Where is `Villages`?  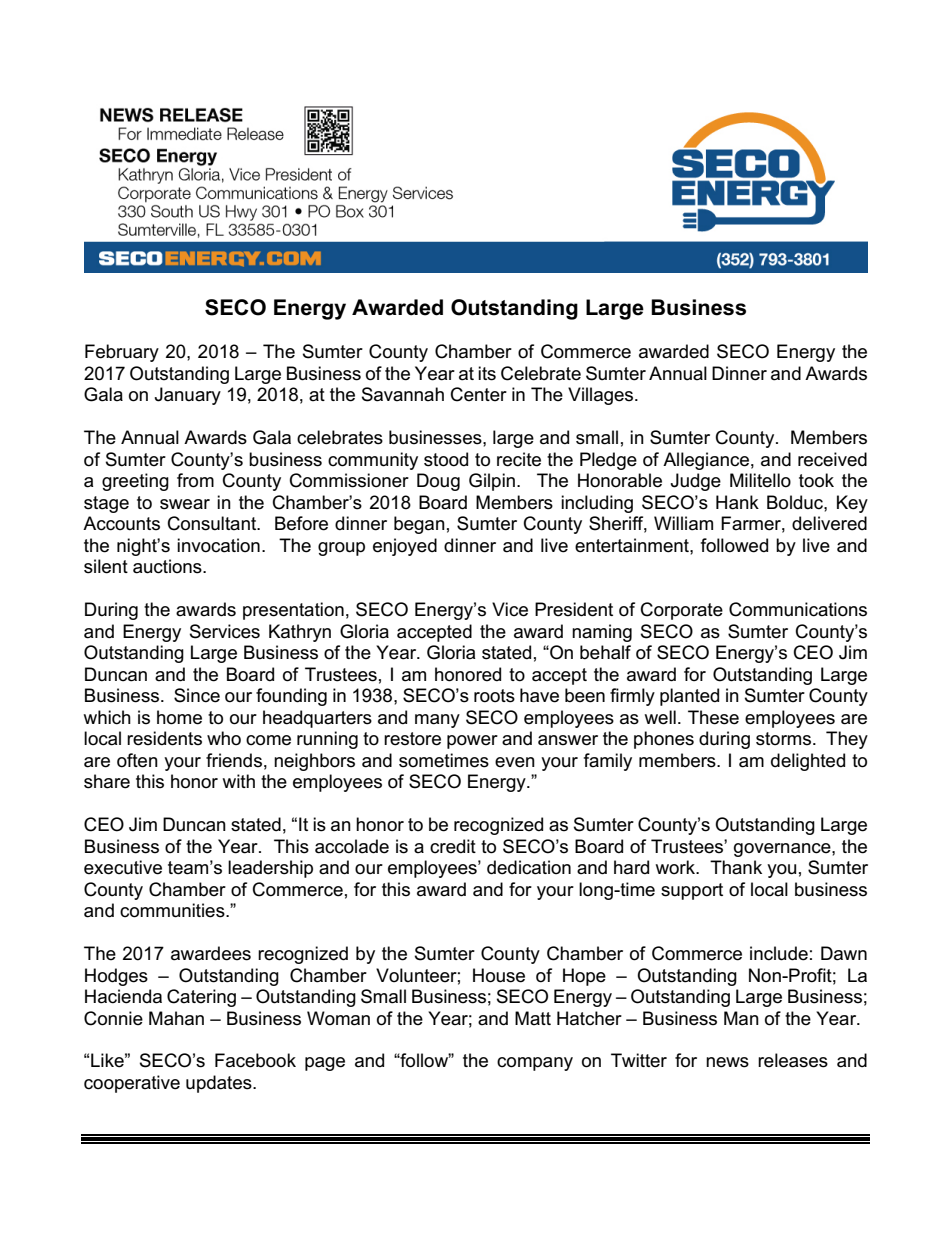 Villages is located at coordinates (602, 396).
